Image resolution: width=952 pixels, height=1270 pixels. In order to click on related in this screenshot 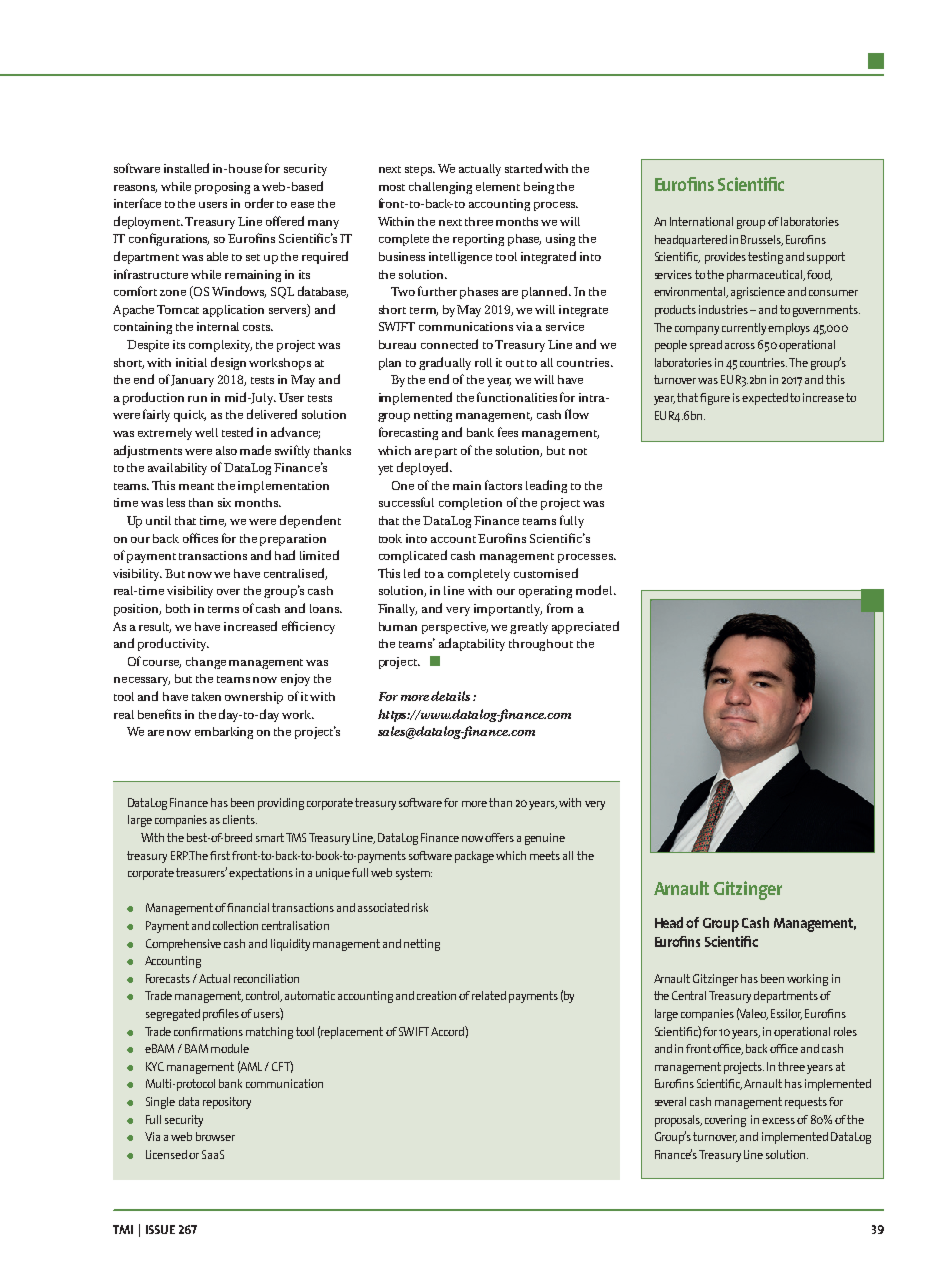, I will do `click(489, 995)`.
